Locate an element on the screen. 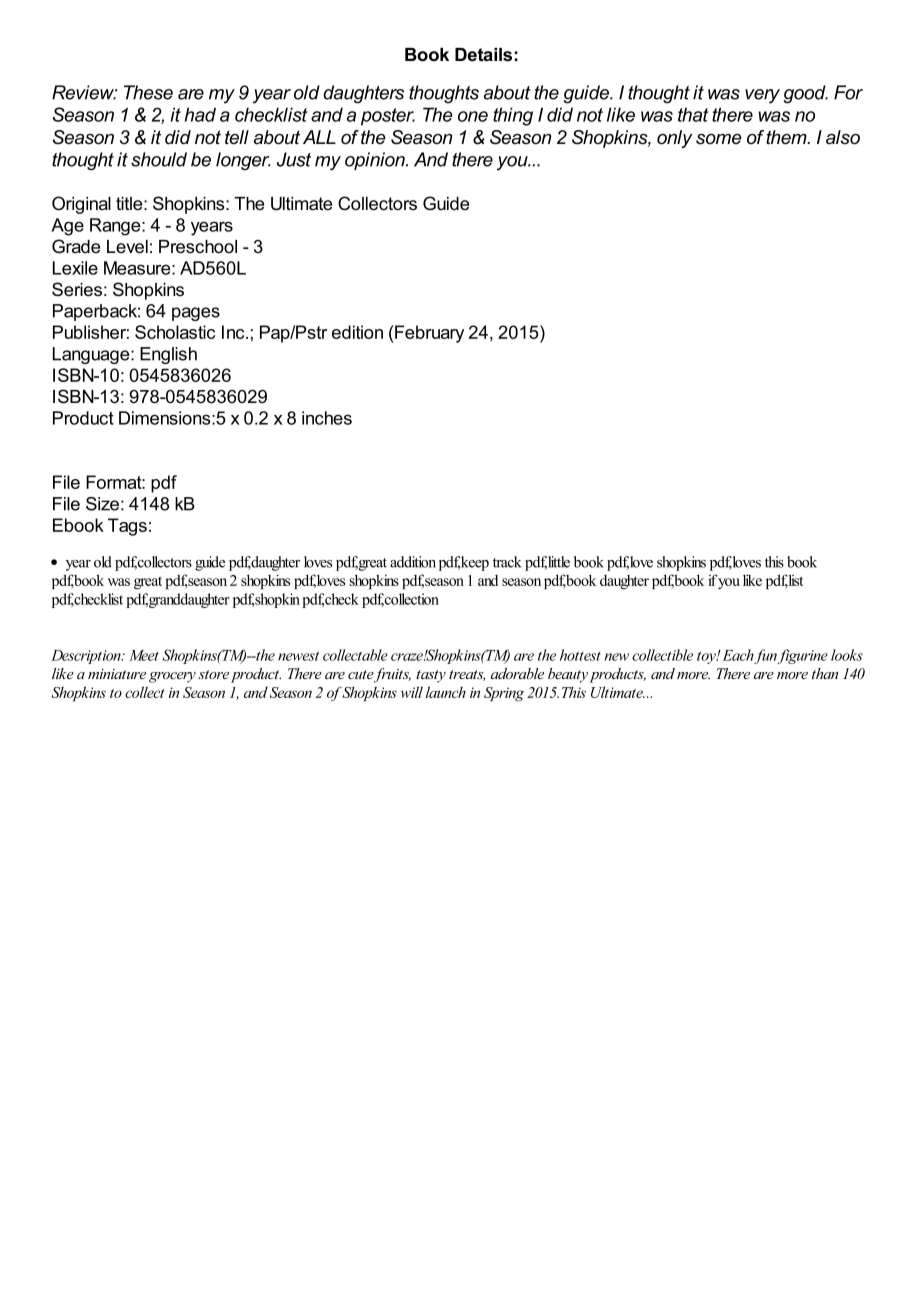 This screenshot has height=1308, width=924. miniature is located at coordinates (117, 674).
